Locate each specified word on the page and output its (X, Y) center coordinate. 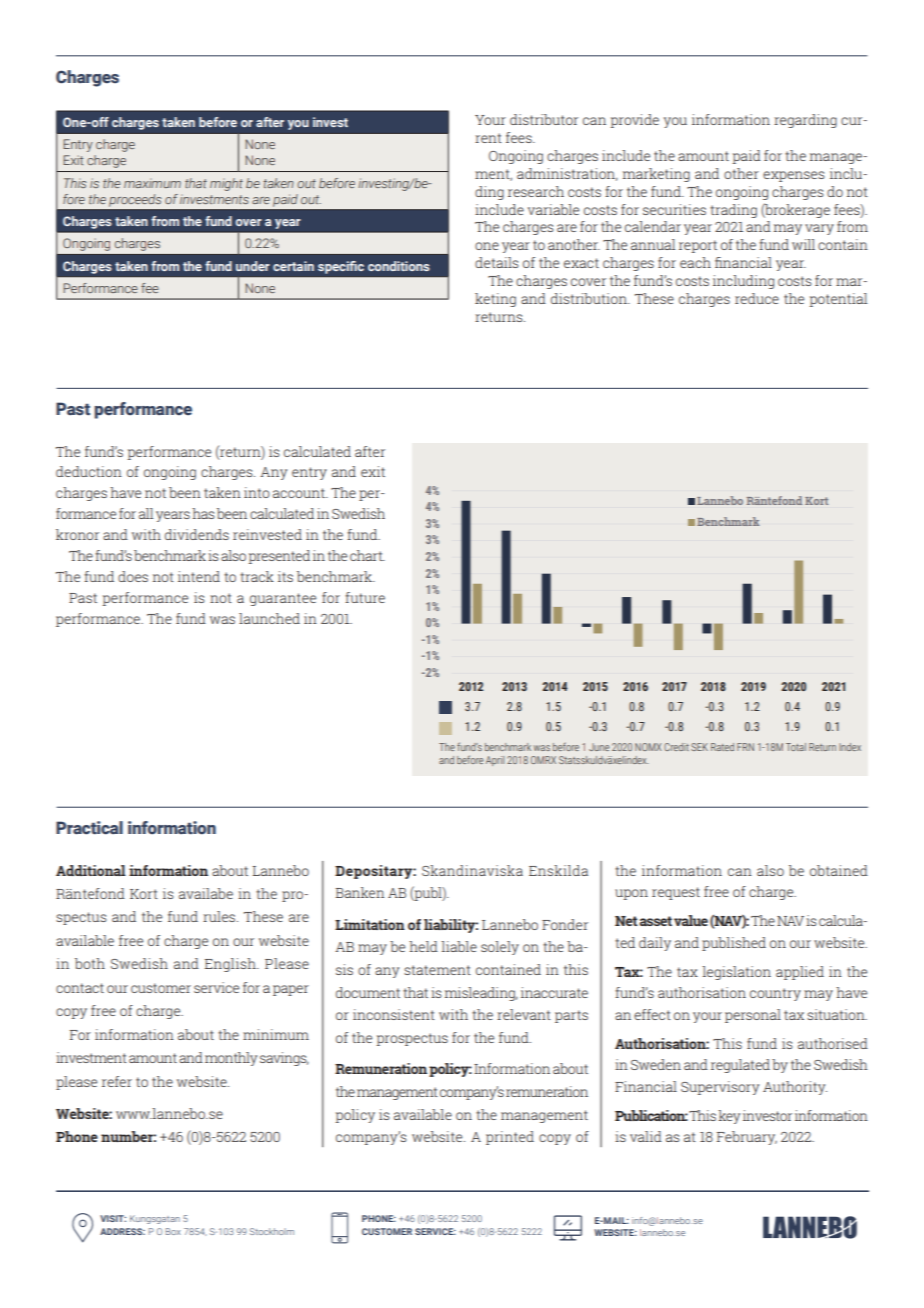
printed (510, 1138)
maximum (152, 183)
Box (173, 1231)
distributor (544, 119)
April (495, 761)
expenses (793, 176)
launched (269, 618)
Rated (722, 747)
